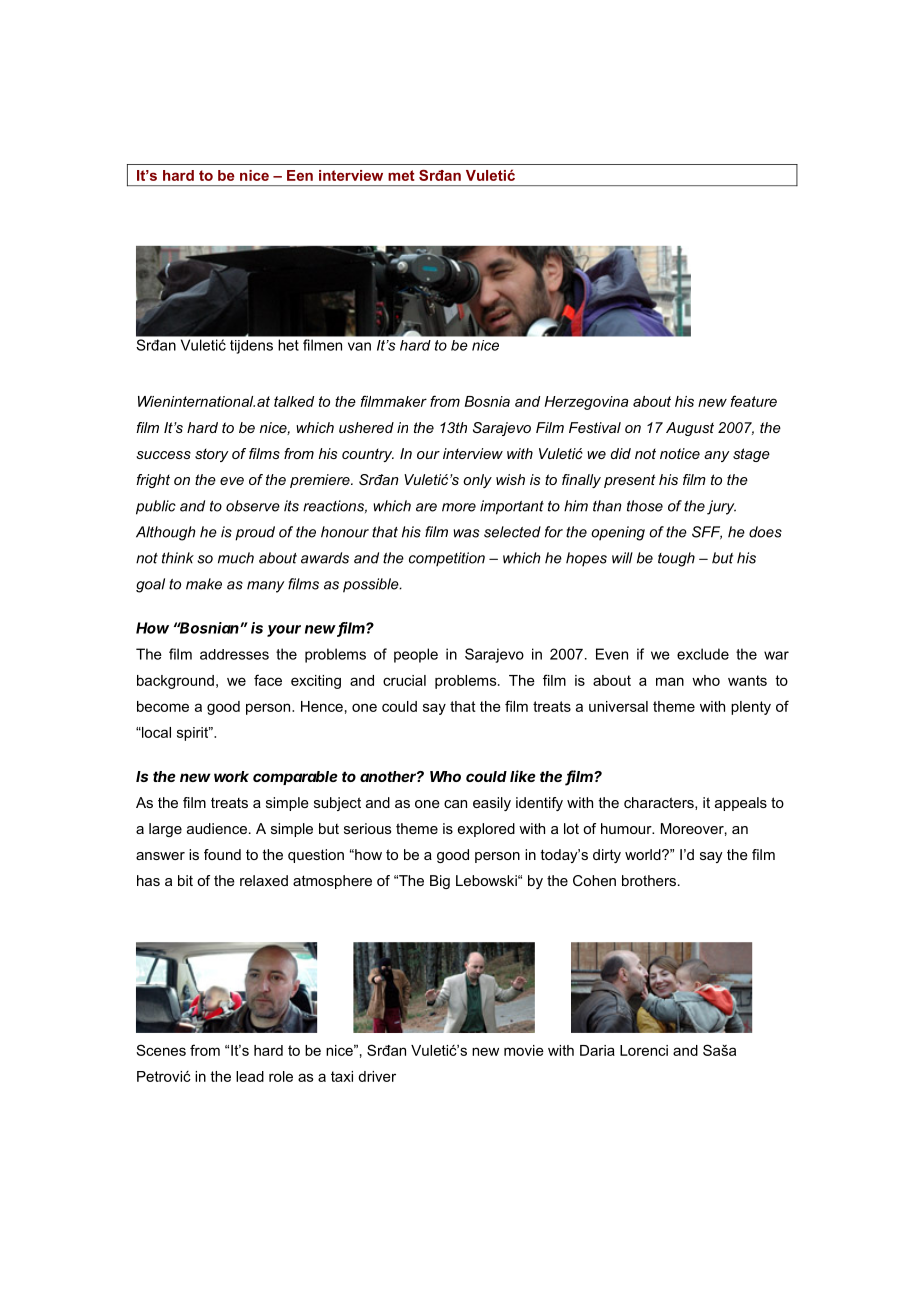  I want to click on met, so click(401, 175).
